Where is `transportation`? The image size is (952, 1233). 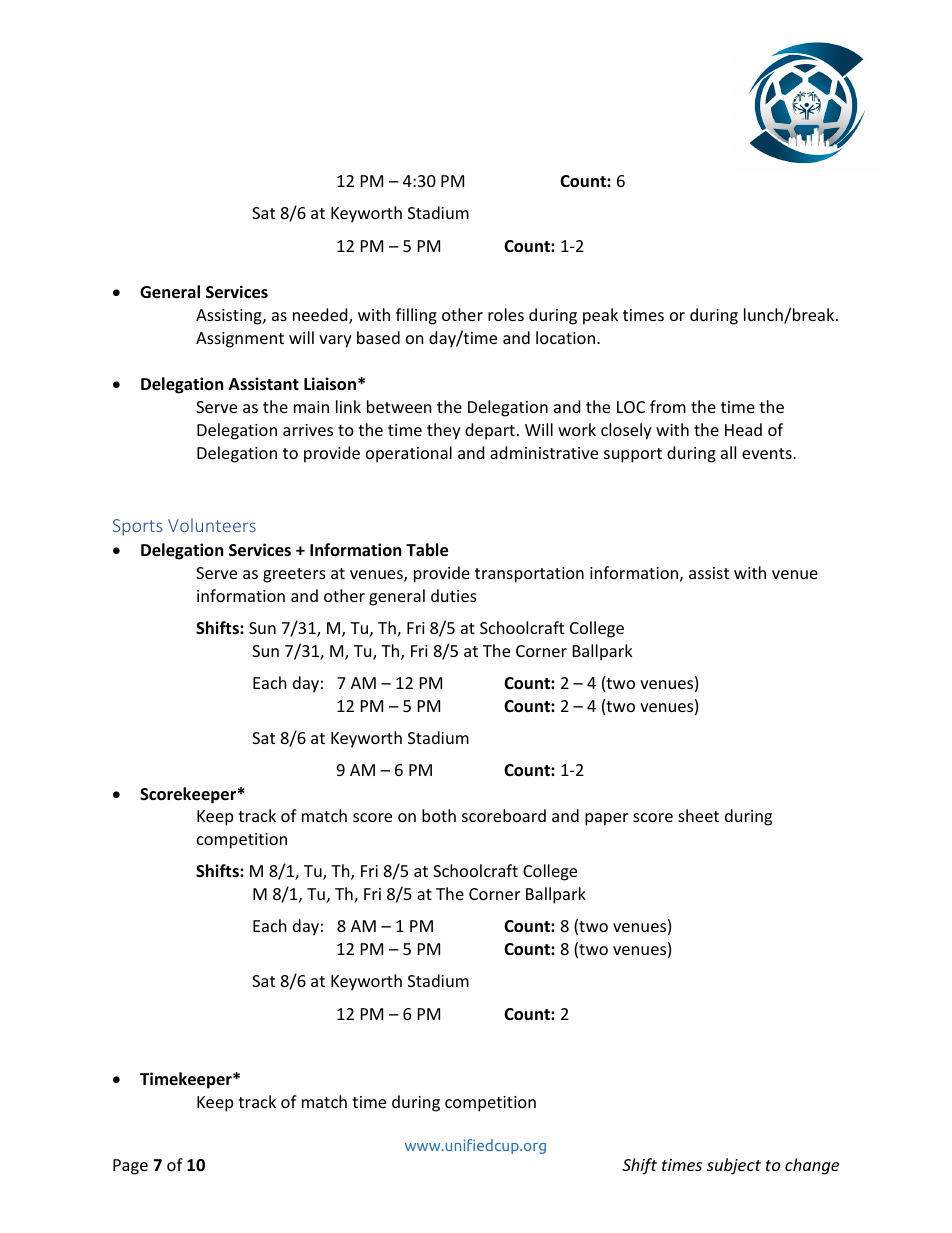
transportation is located at coordinates (529, 575).
